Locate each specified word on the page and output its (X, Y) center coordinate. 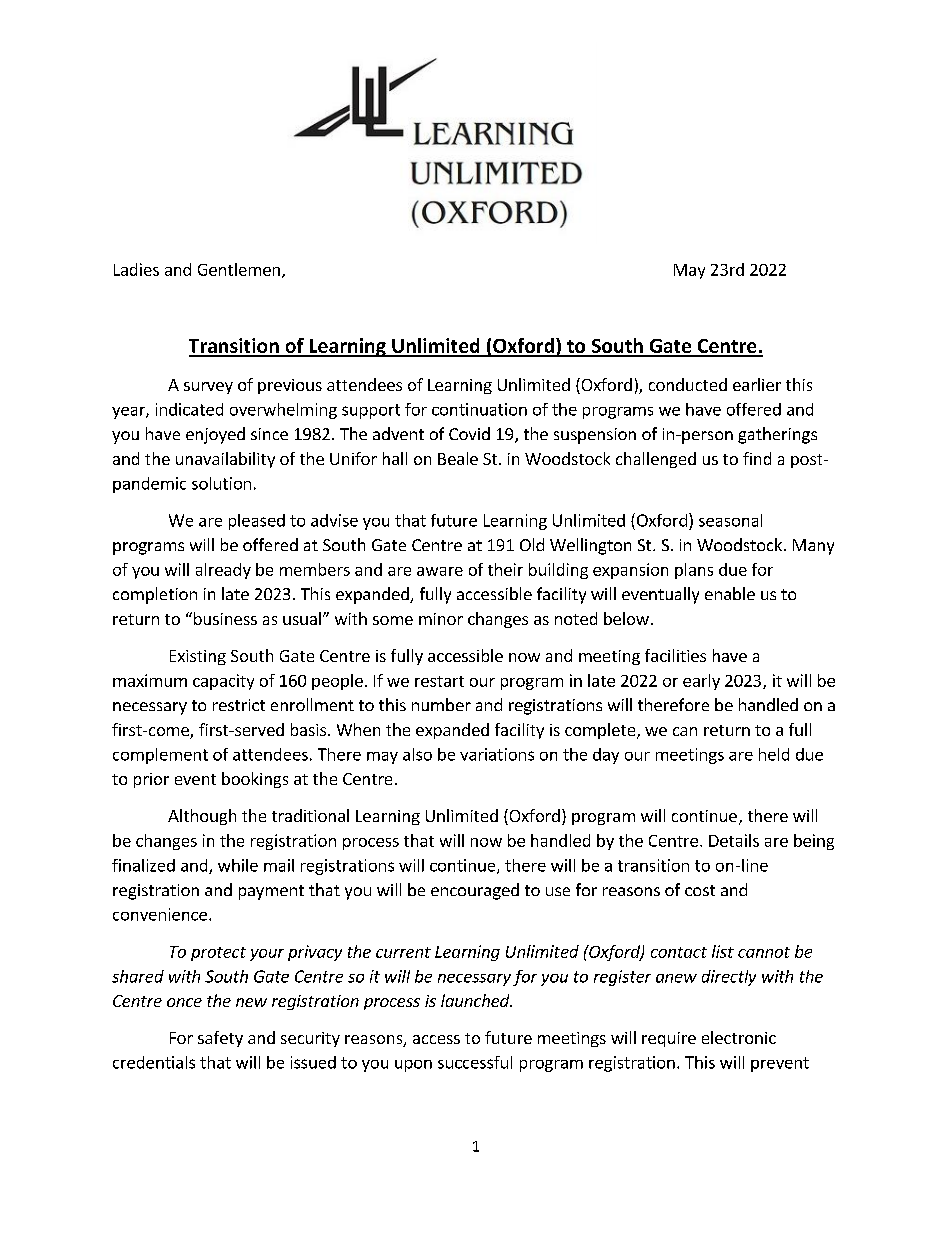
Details (734, 840)
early (701, 682)
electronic (739, 1037)
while (238, 865)
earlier (757, 384)
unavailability (225, 460)
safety (220, 1039)
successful (475, 1062)
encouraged (475, 891)
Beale (458, 458)
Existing (198, 657)
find (757, 458)
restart (439, 681)
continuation (479, 409)
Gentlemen (239, 269)
